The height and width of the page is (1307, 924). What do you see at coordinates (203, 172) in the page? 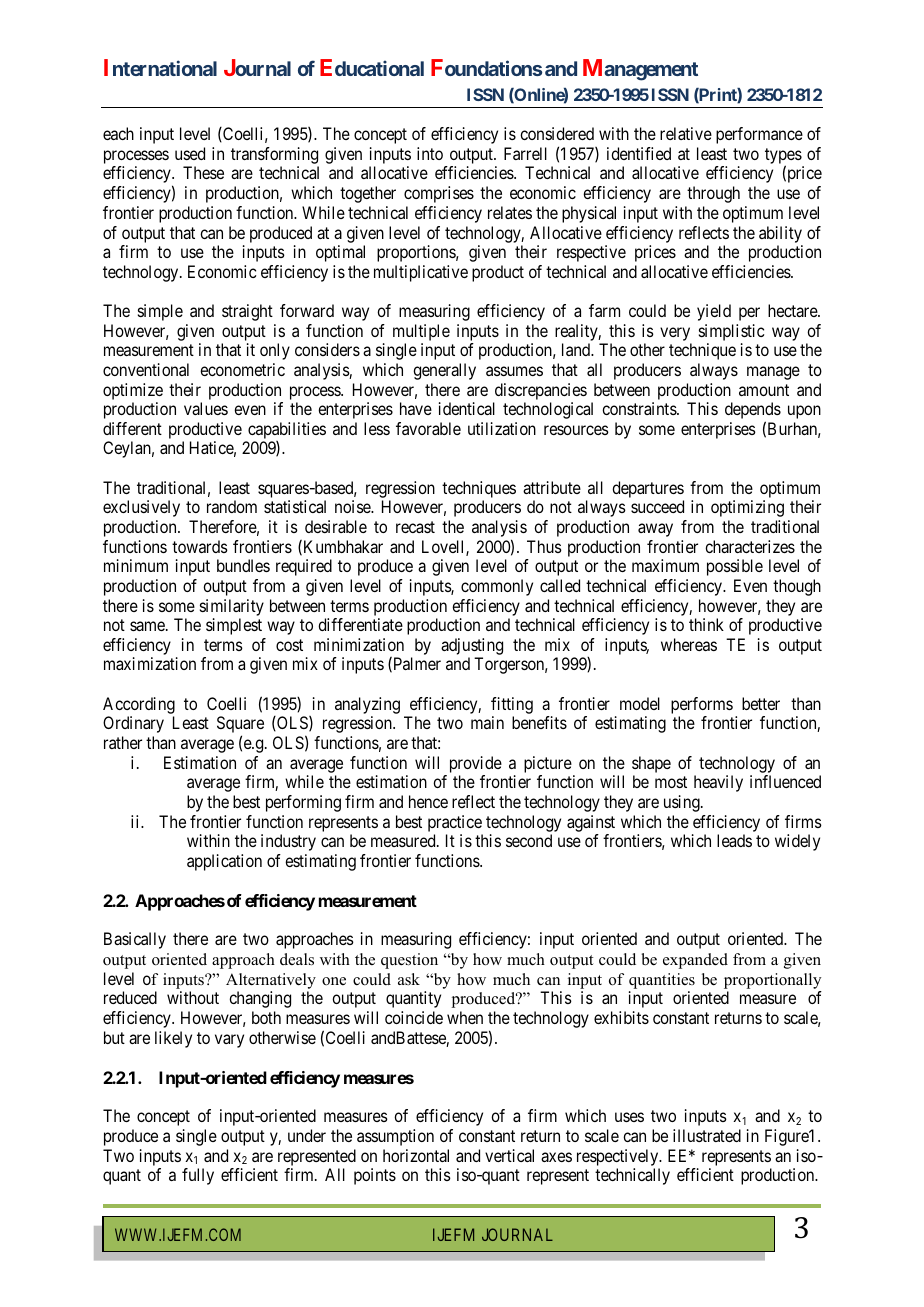
I see `These` at bounding box center [203, 172].
